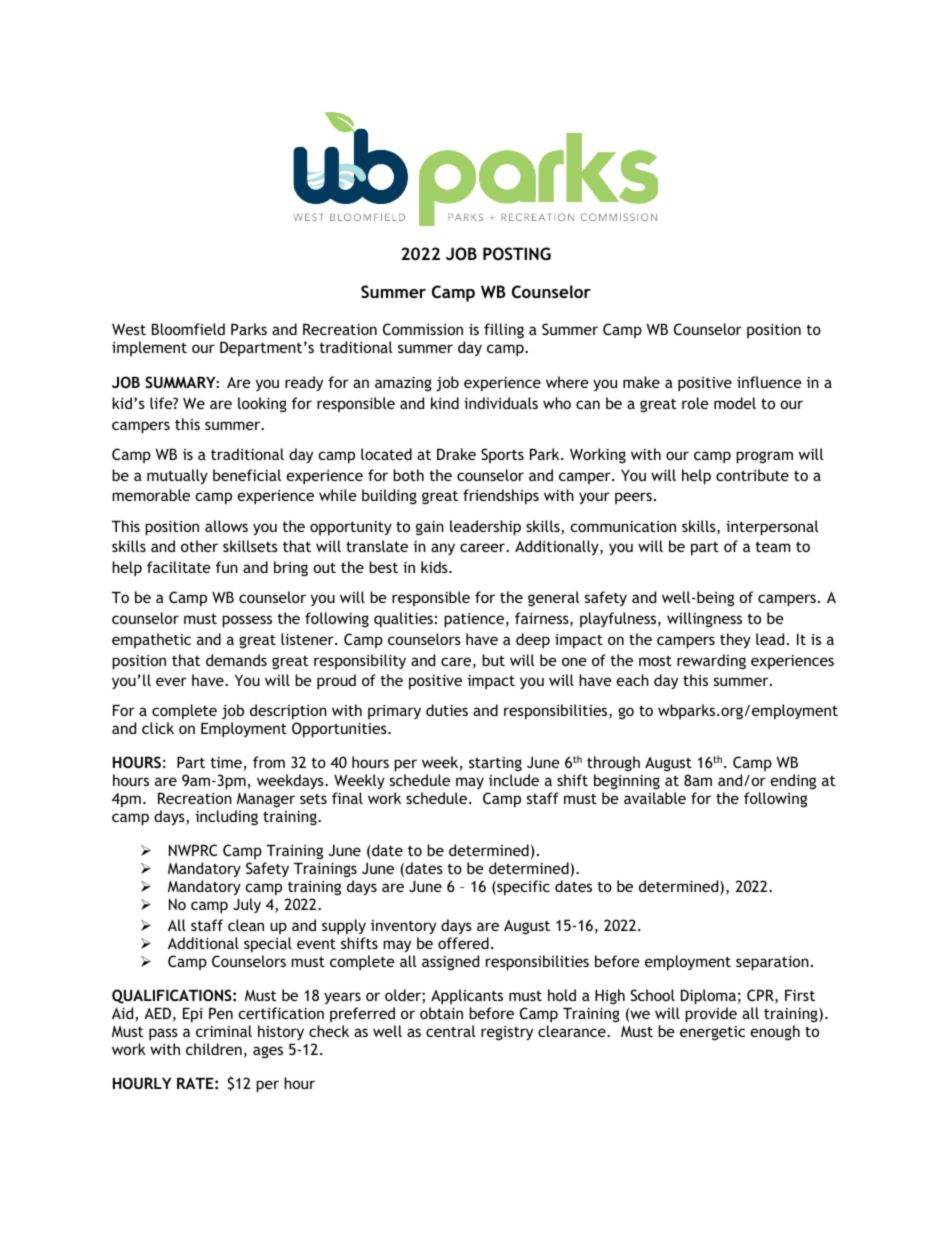 Image resolution: width=952 pixels, height=1233 pixels. Describe the element at coordinates (236, 660) in the page. I see `demands` at that location.
